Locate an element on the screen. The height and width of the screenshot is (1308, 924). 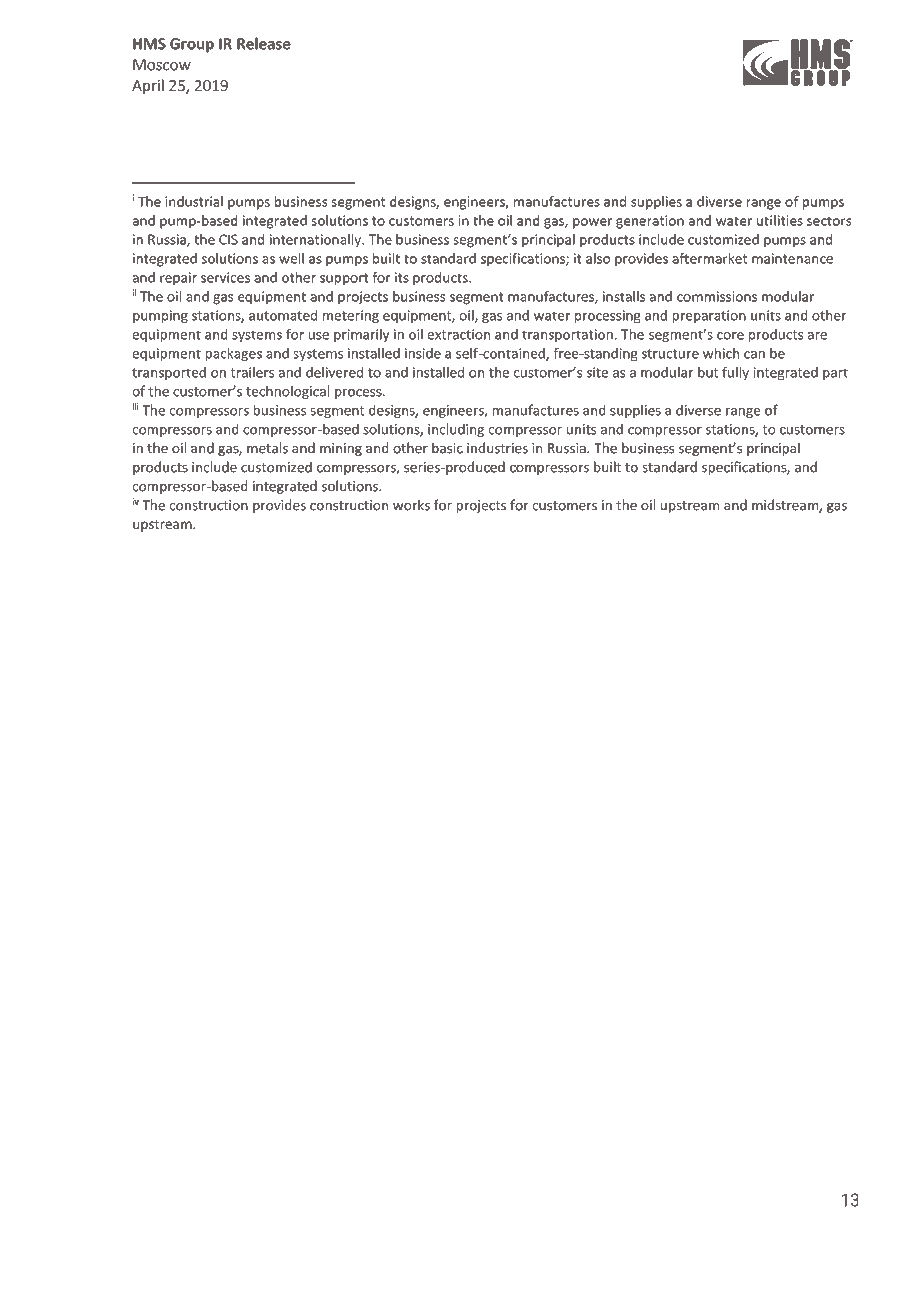
sectors is located at coordinates (829, 221).
